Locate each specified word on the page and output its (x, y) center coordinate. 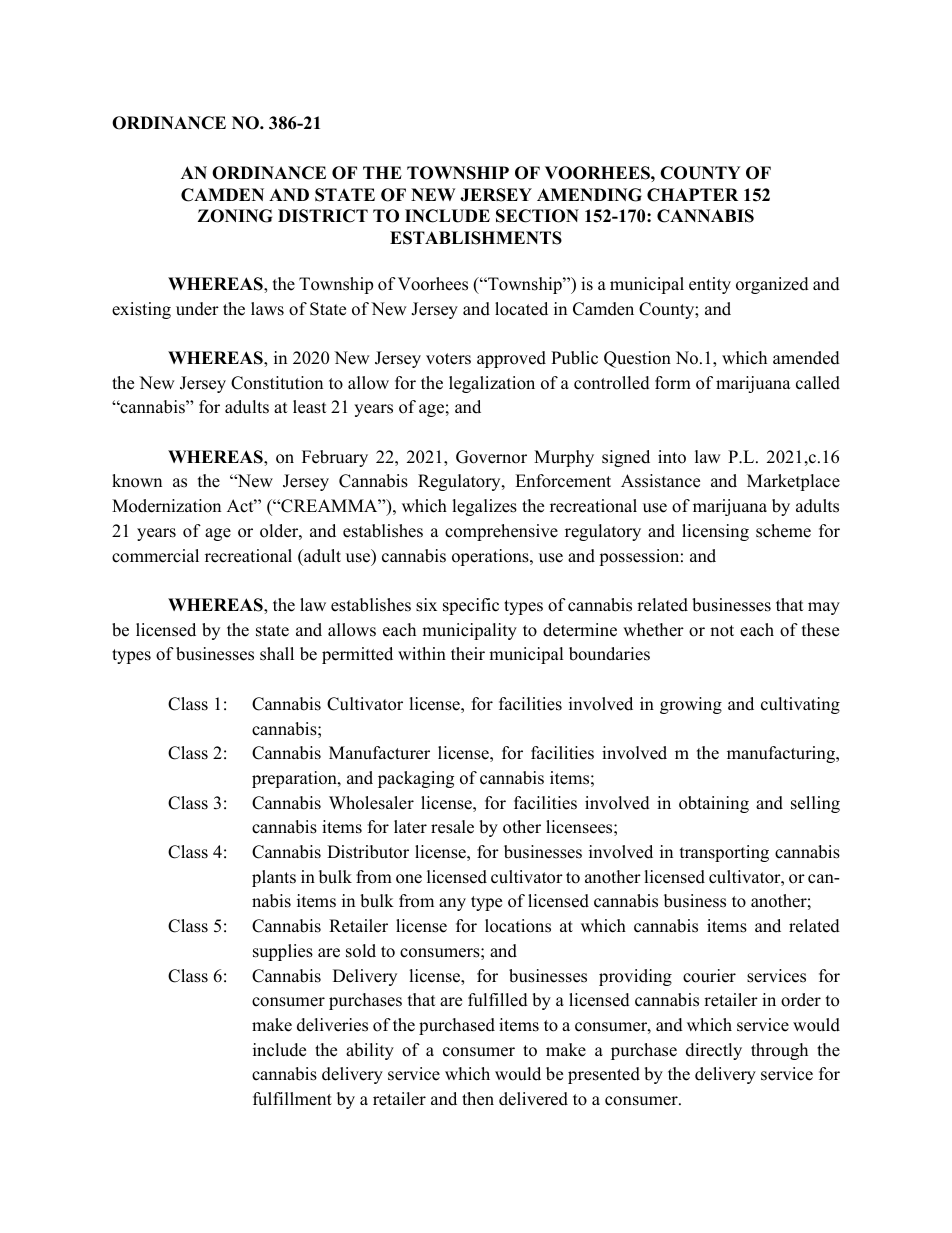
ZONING (235, 216)
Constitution (277, 383)
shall (277, 654)
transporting (724, 853)
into (672, 457)
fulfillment (292, 1099)
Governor (491, 457)
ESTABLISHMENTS (476, 238)
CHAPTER (692, 195)
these (820, 630)
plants (274, 878)
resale (452, 827)
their (468, 654)
